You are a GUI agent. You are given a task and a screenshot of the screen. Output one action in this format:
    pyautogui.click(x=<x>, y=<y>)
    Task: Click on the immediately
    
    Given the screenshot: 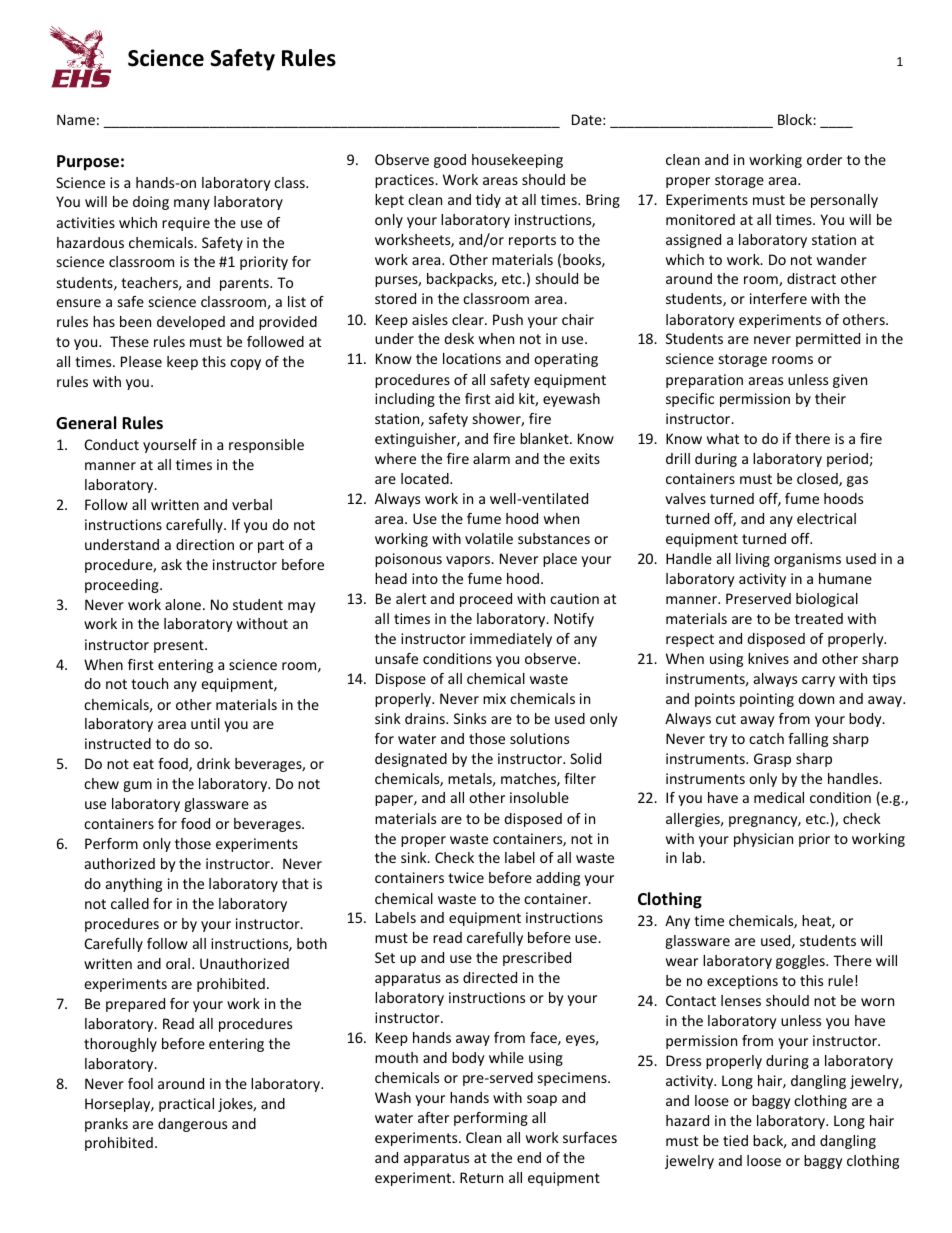 What is the action you would take?
    pyautogui.click(x=511, y=640)
